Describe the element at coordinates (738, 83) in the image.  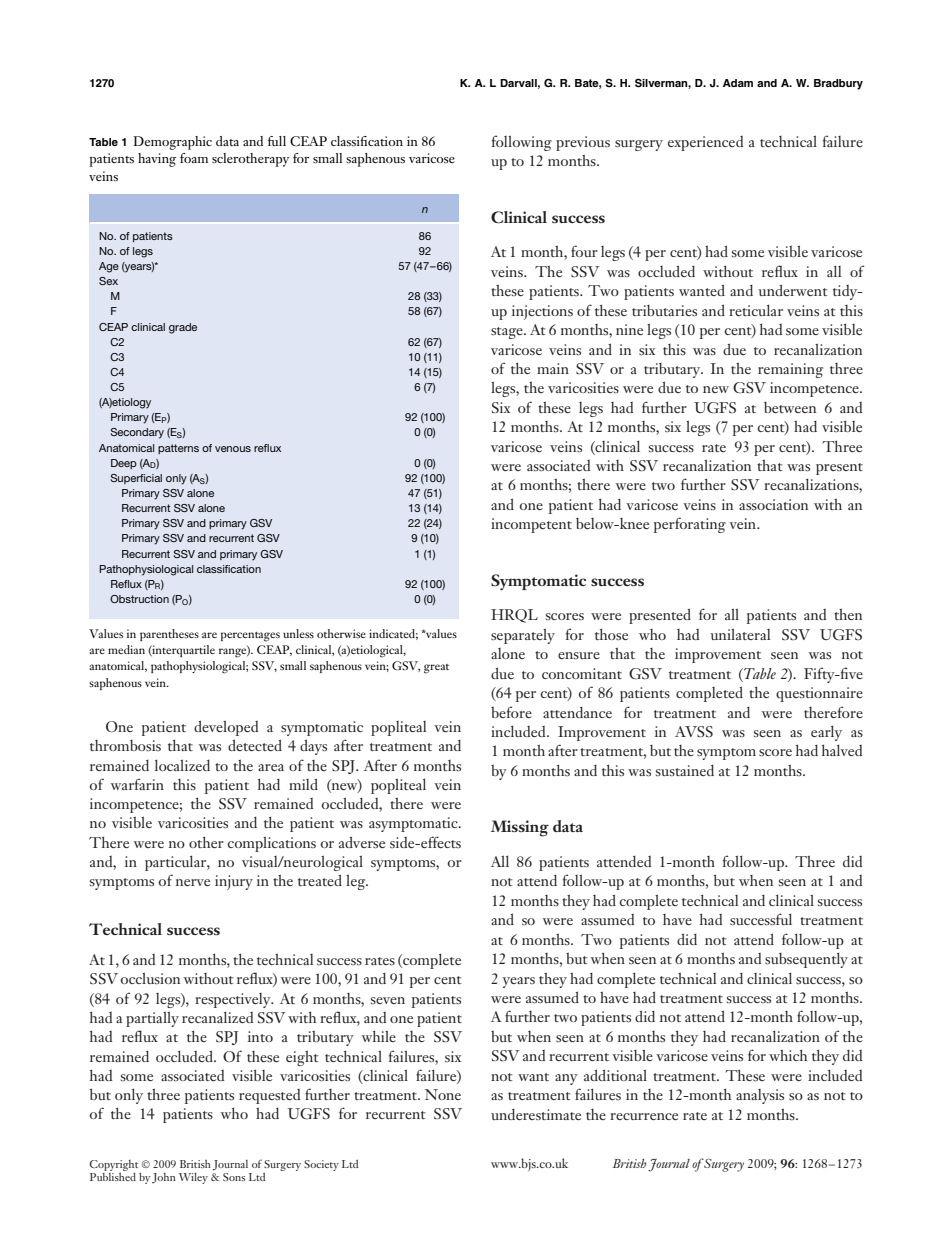
I see `Adam` at that location.
